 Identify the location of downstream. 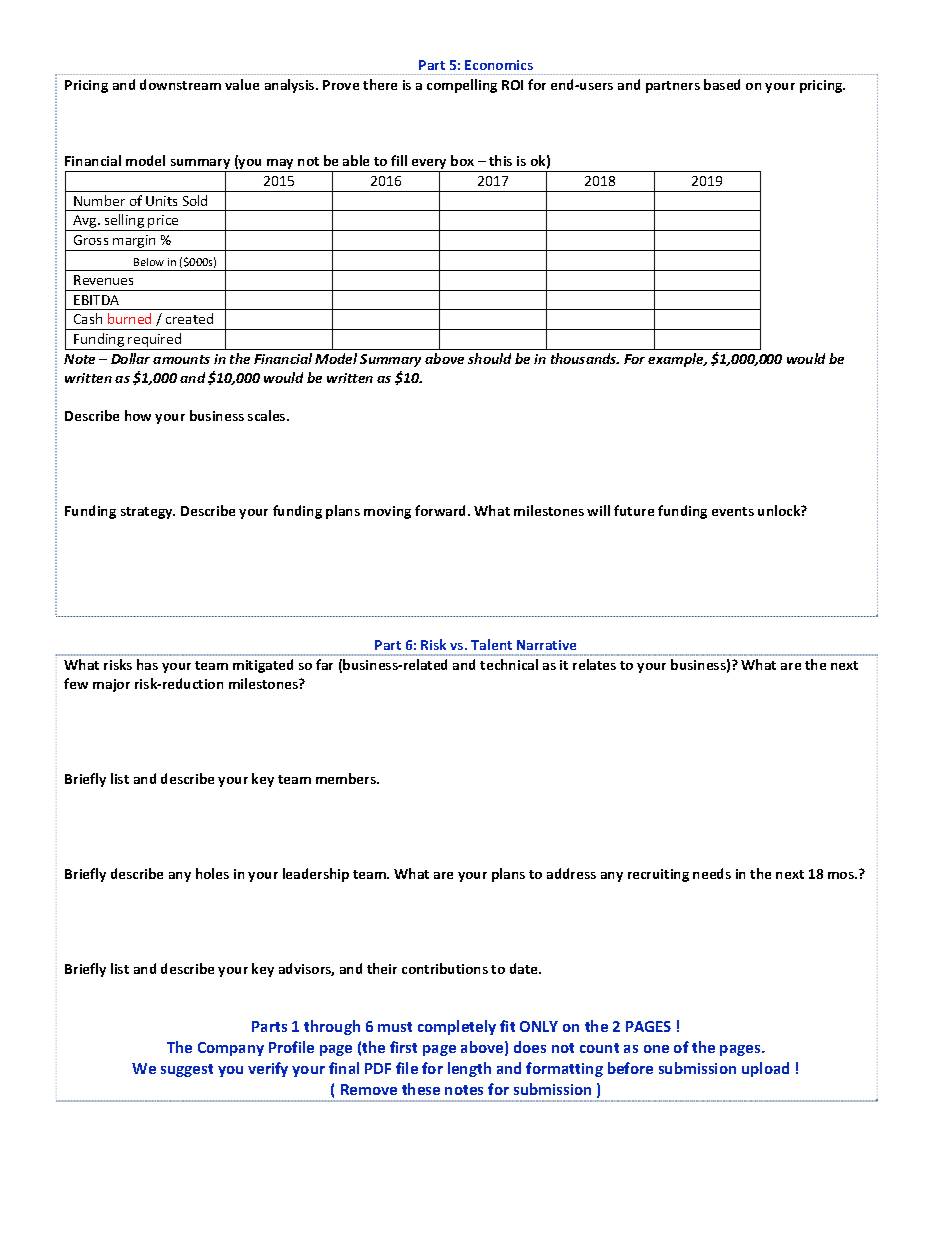
(180, 84).
